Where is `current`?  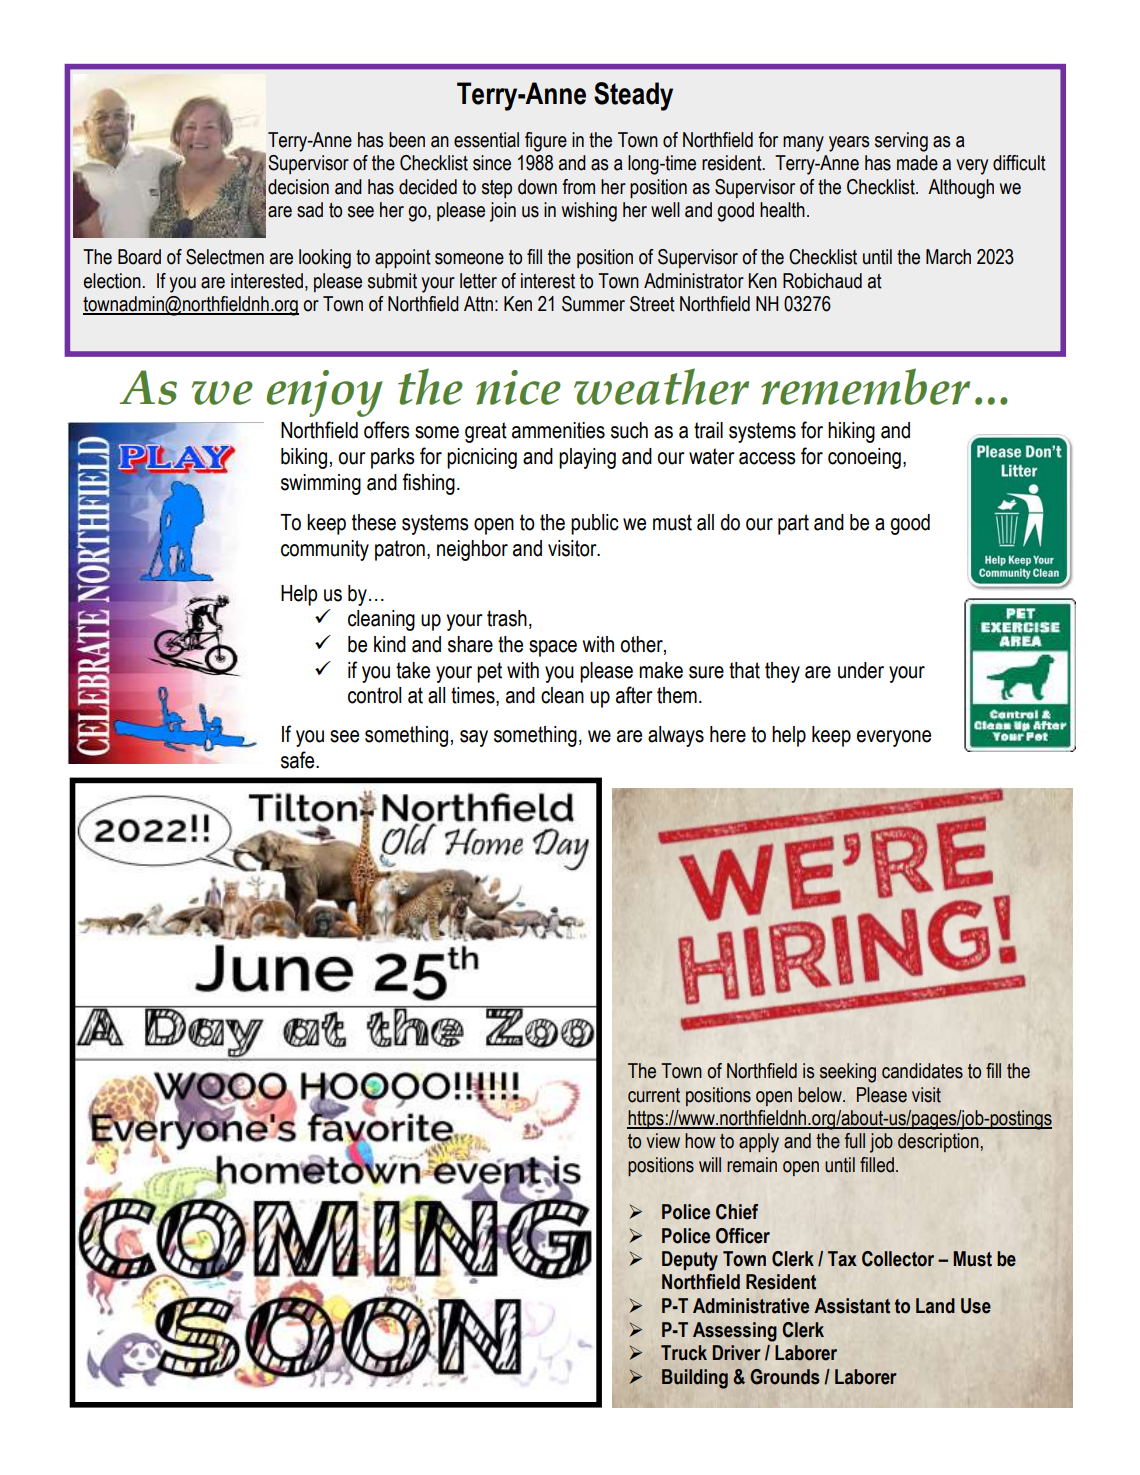 current is located at coordinates (654, 1095).
